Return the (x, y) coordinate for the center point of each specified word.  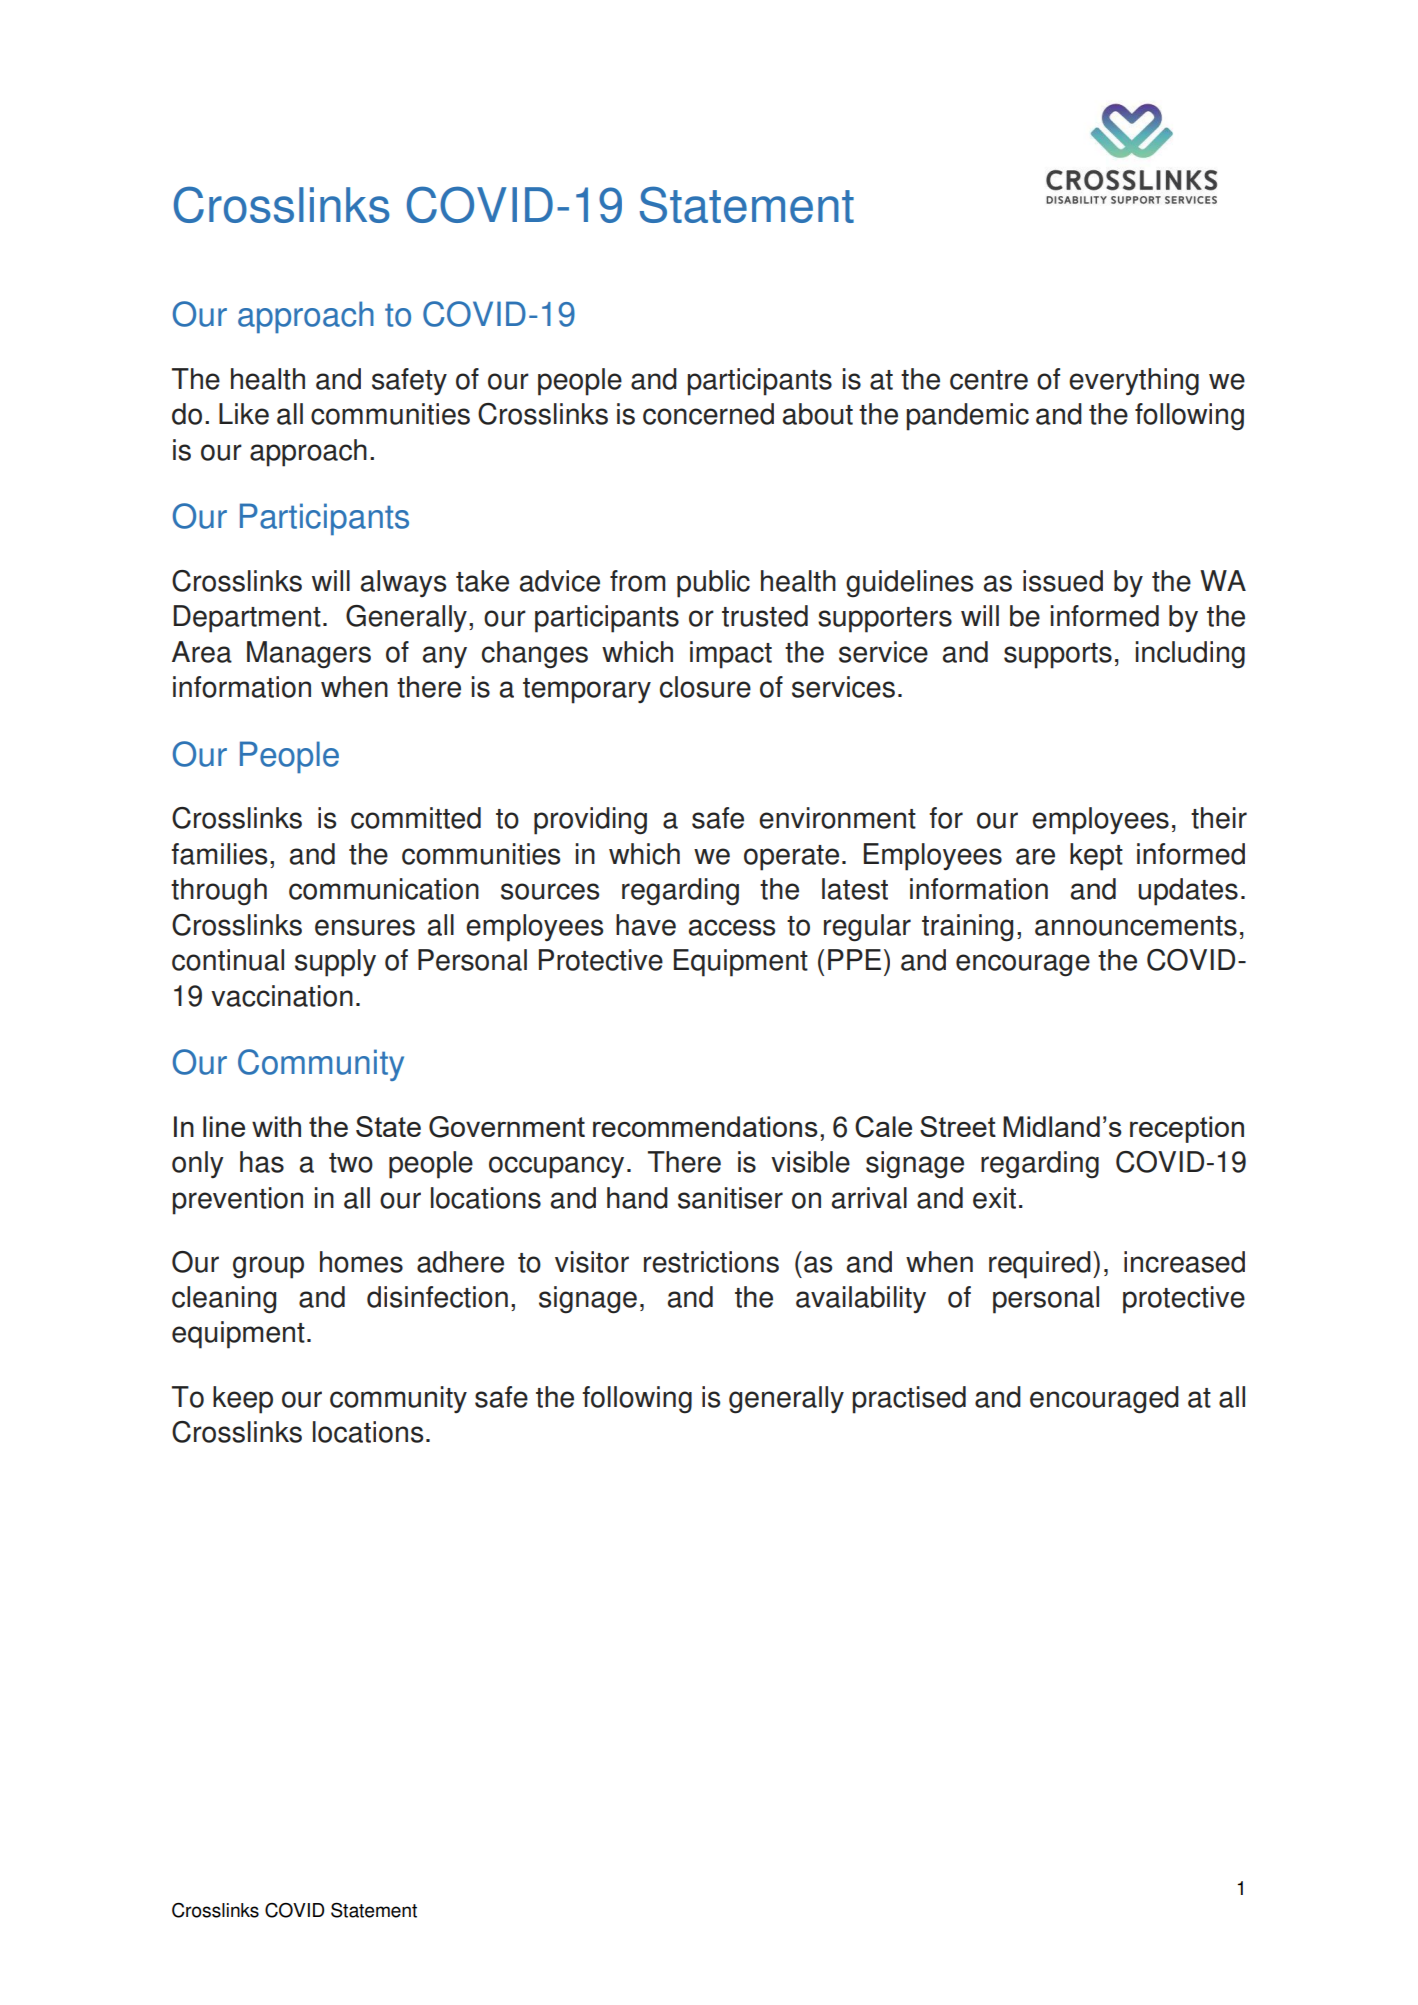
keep (243, 1400)
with (276, 1126)
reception (1187, 1129)
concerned (708, 414)
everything (1134, 382)
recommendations (705, 1126)
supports (1058, 656)
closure (705, 687)
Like (244, 414)
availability (861, 1300)
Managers (309, 655)
